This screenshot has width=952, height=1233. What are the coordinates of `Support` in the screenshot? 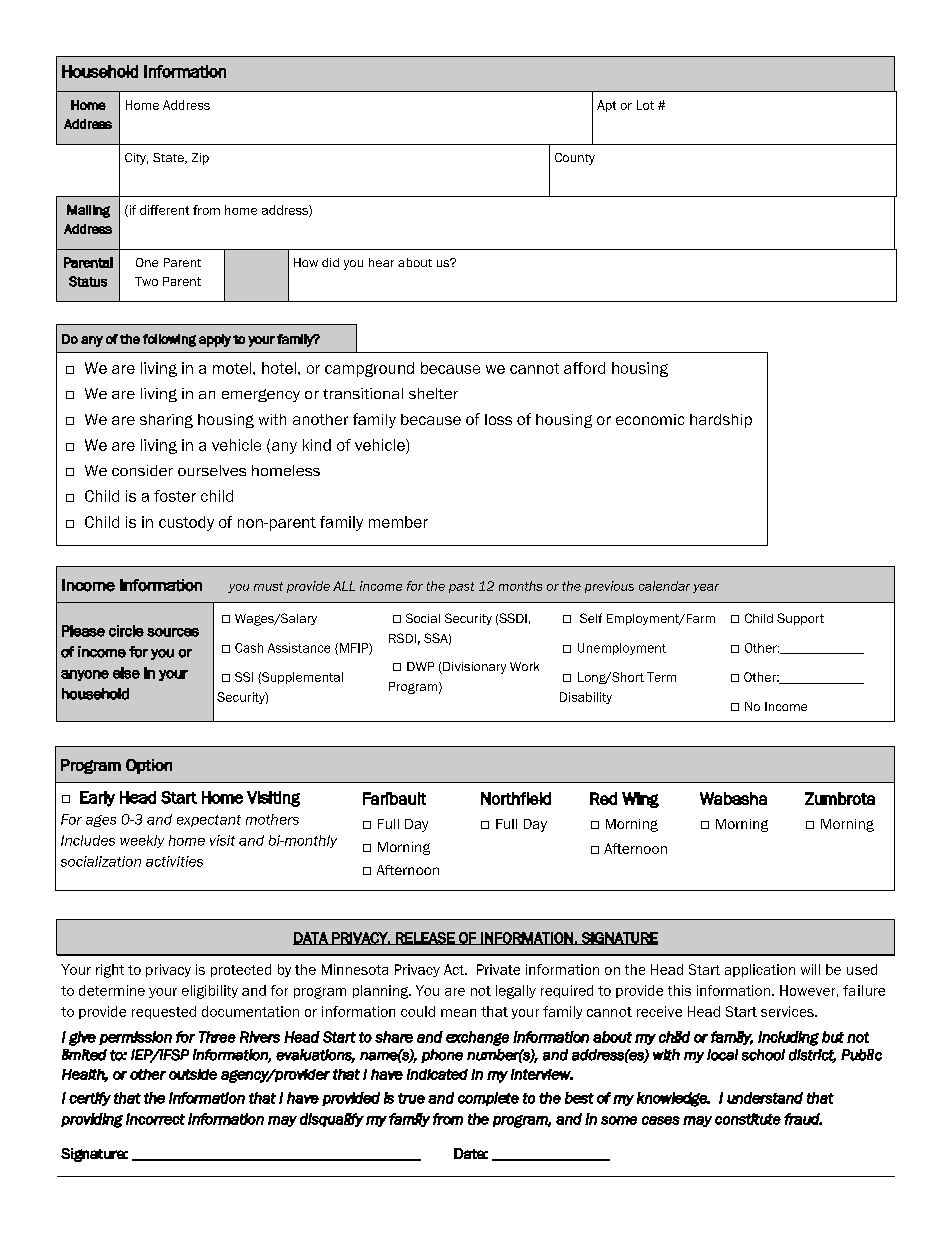 It's located at (800, 619).
